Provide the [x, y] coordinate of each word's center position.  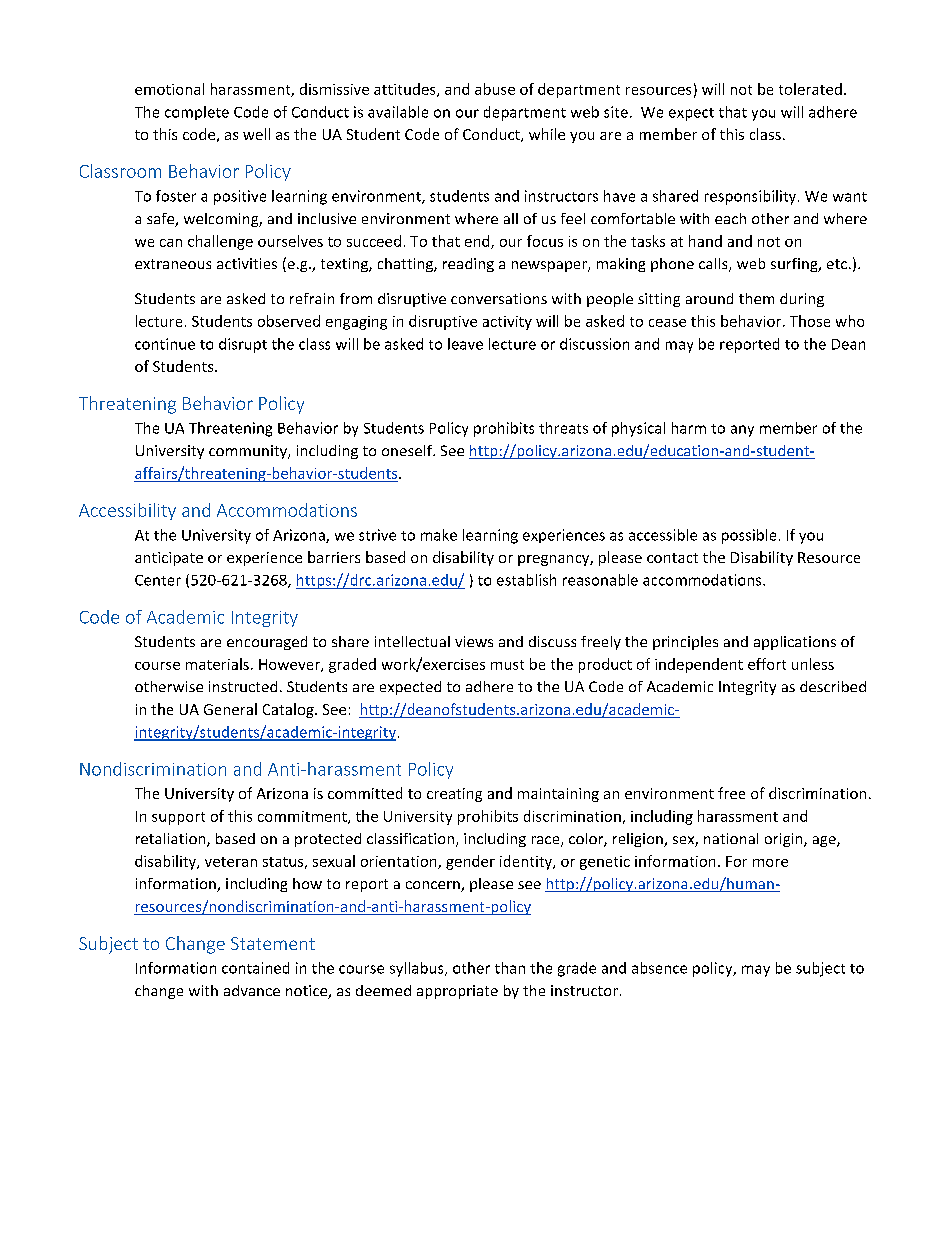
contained [255, 968]
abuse [495, 89]
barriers [334, 557]
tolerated [810, 89]
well [256, 134]
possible [749, 536]
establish [526, 580]
